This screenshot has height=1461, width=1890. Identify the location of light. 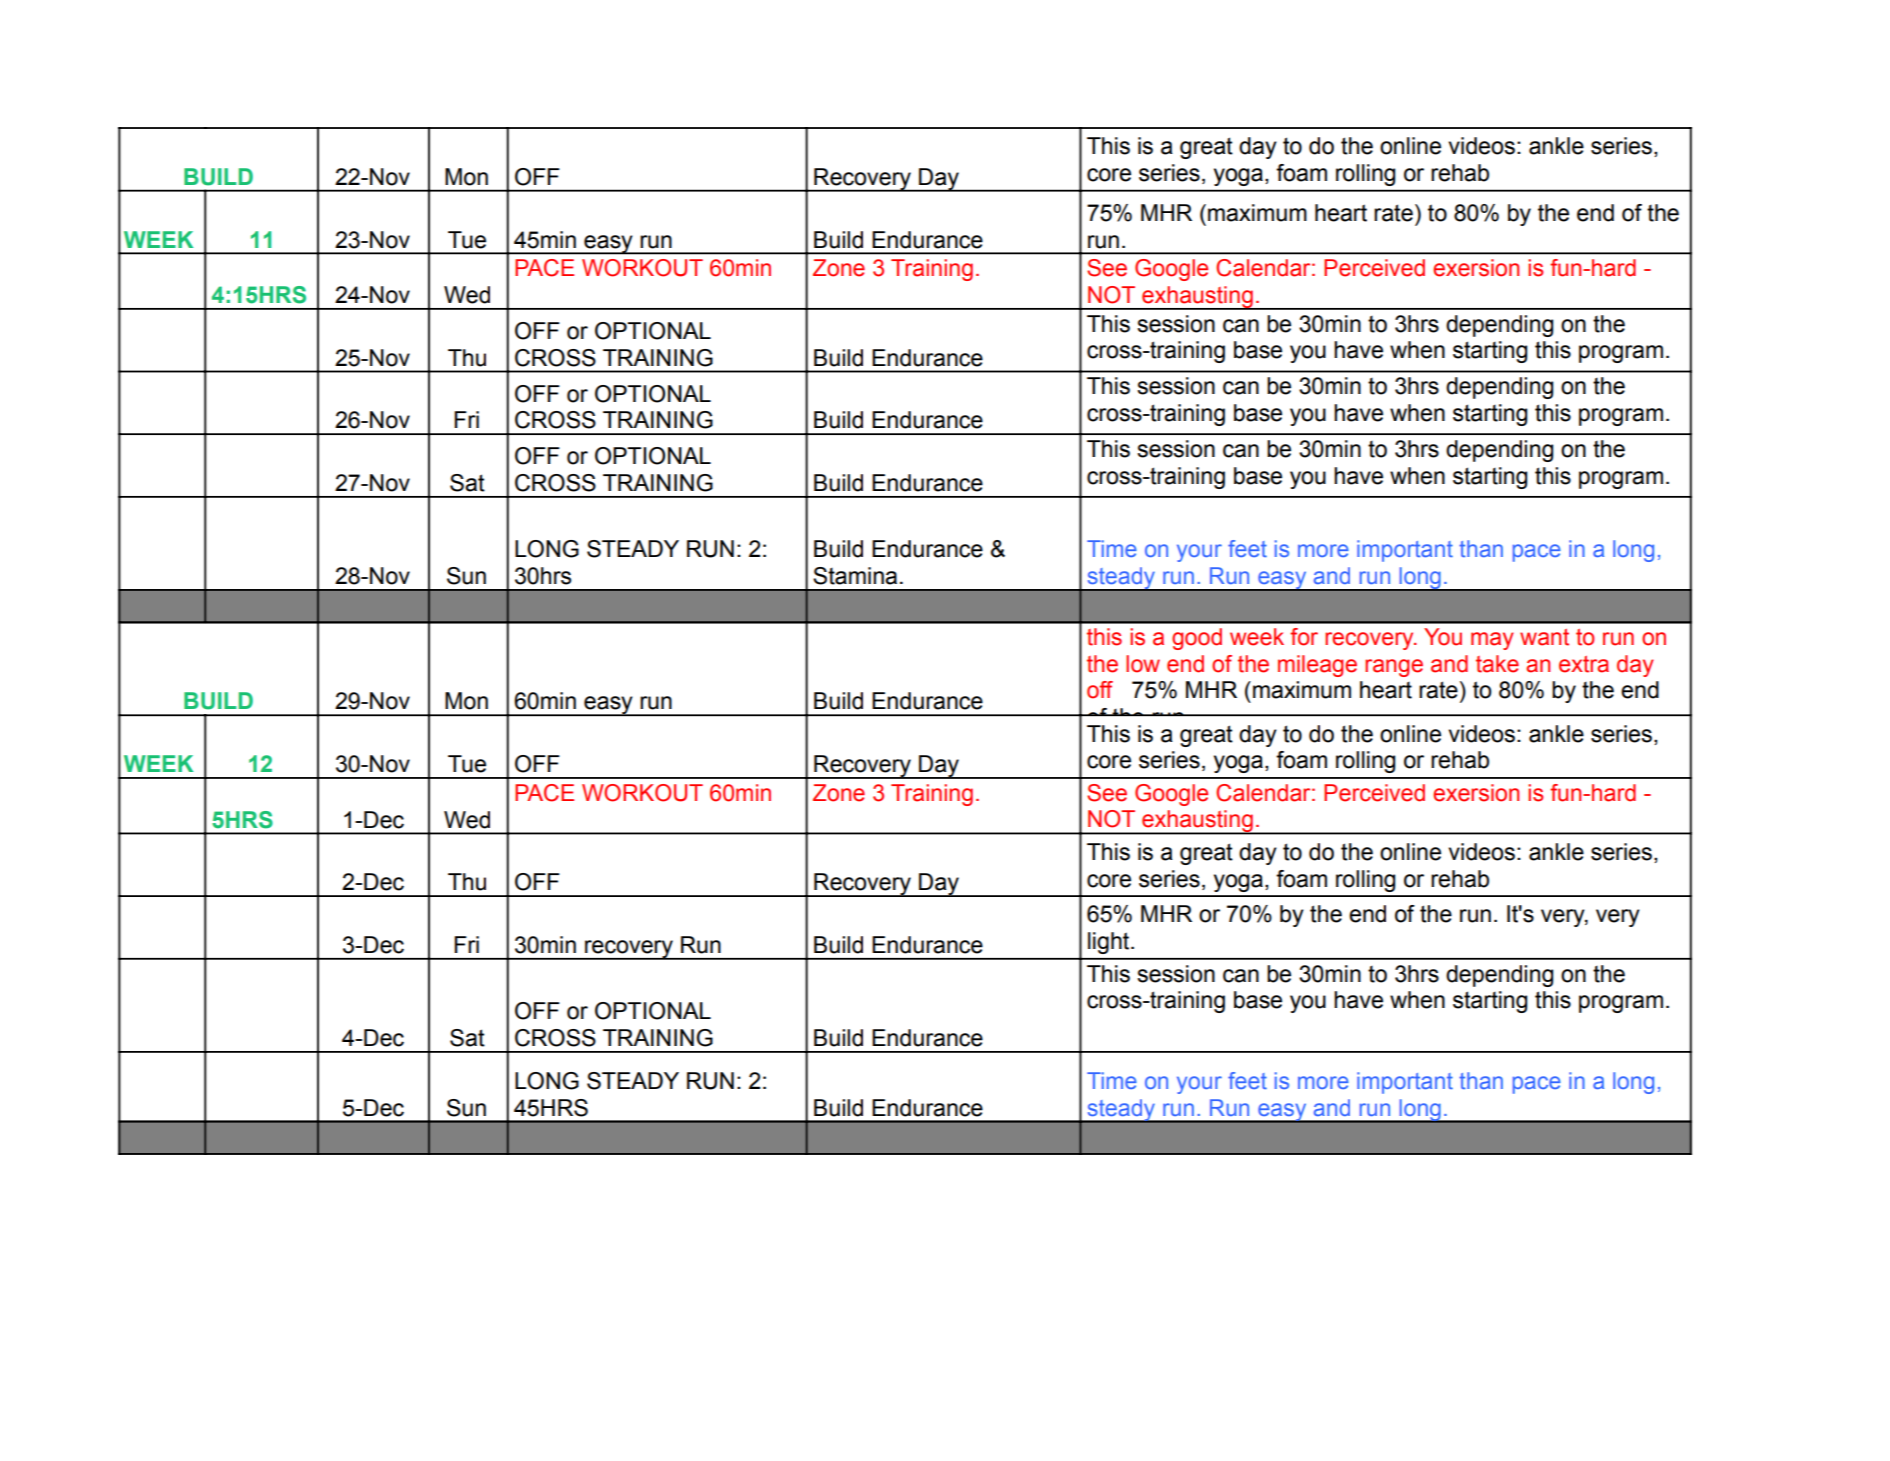
(1110, 943).
